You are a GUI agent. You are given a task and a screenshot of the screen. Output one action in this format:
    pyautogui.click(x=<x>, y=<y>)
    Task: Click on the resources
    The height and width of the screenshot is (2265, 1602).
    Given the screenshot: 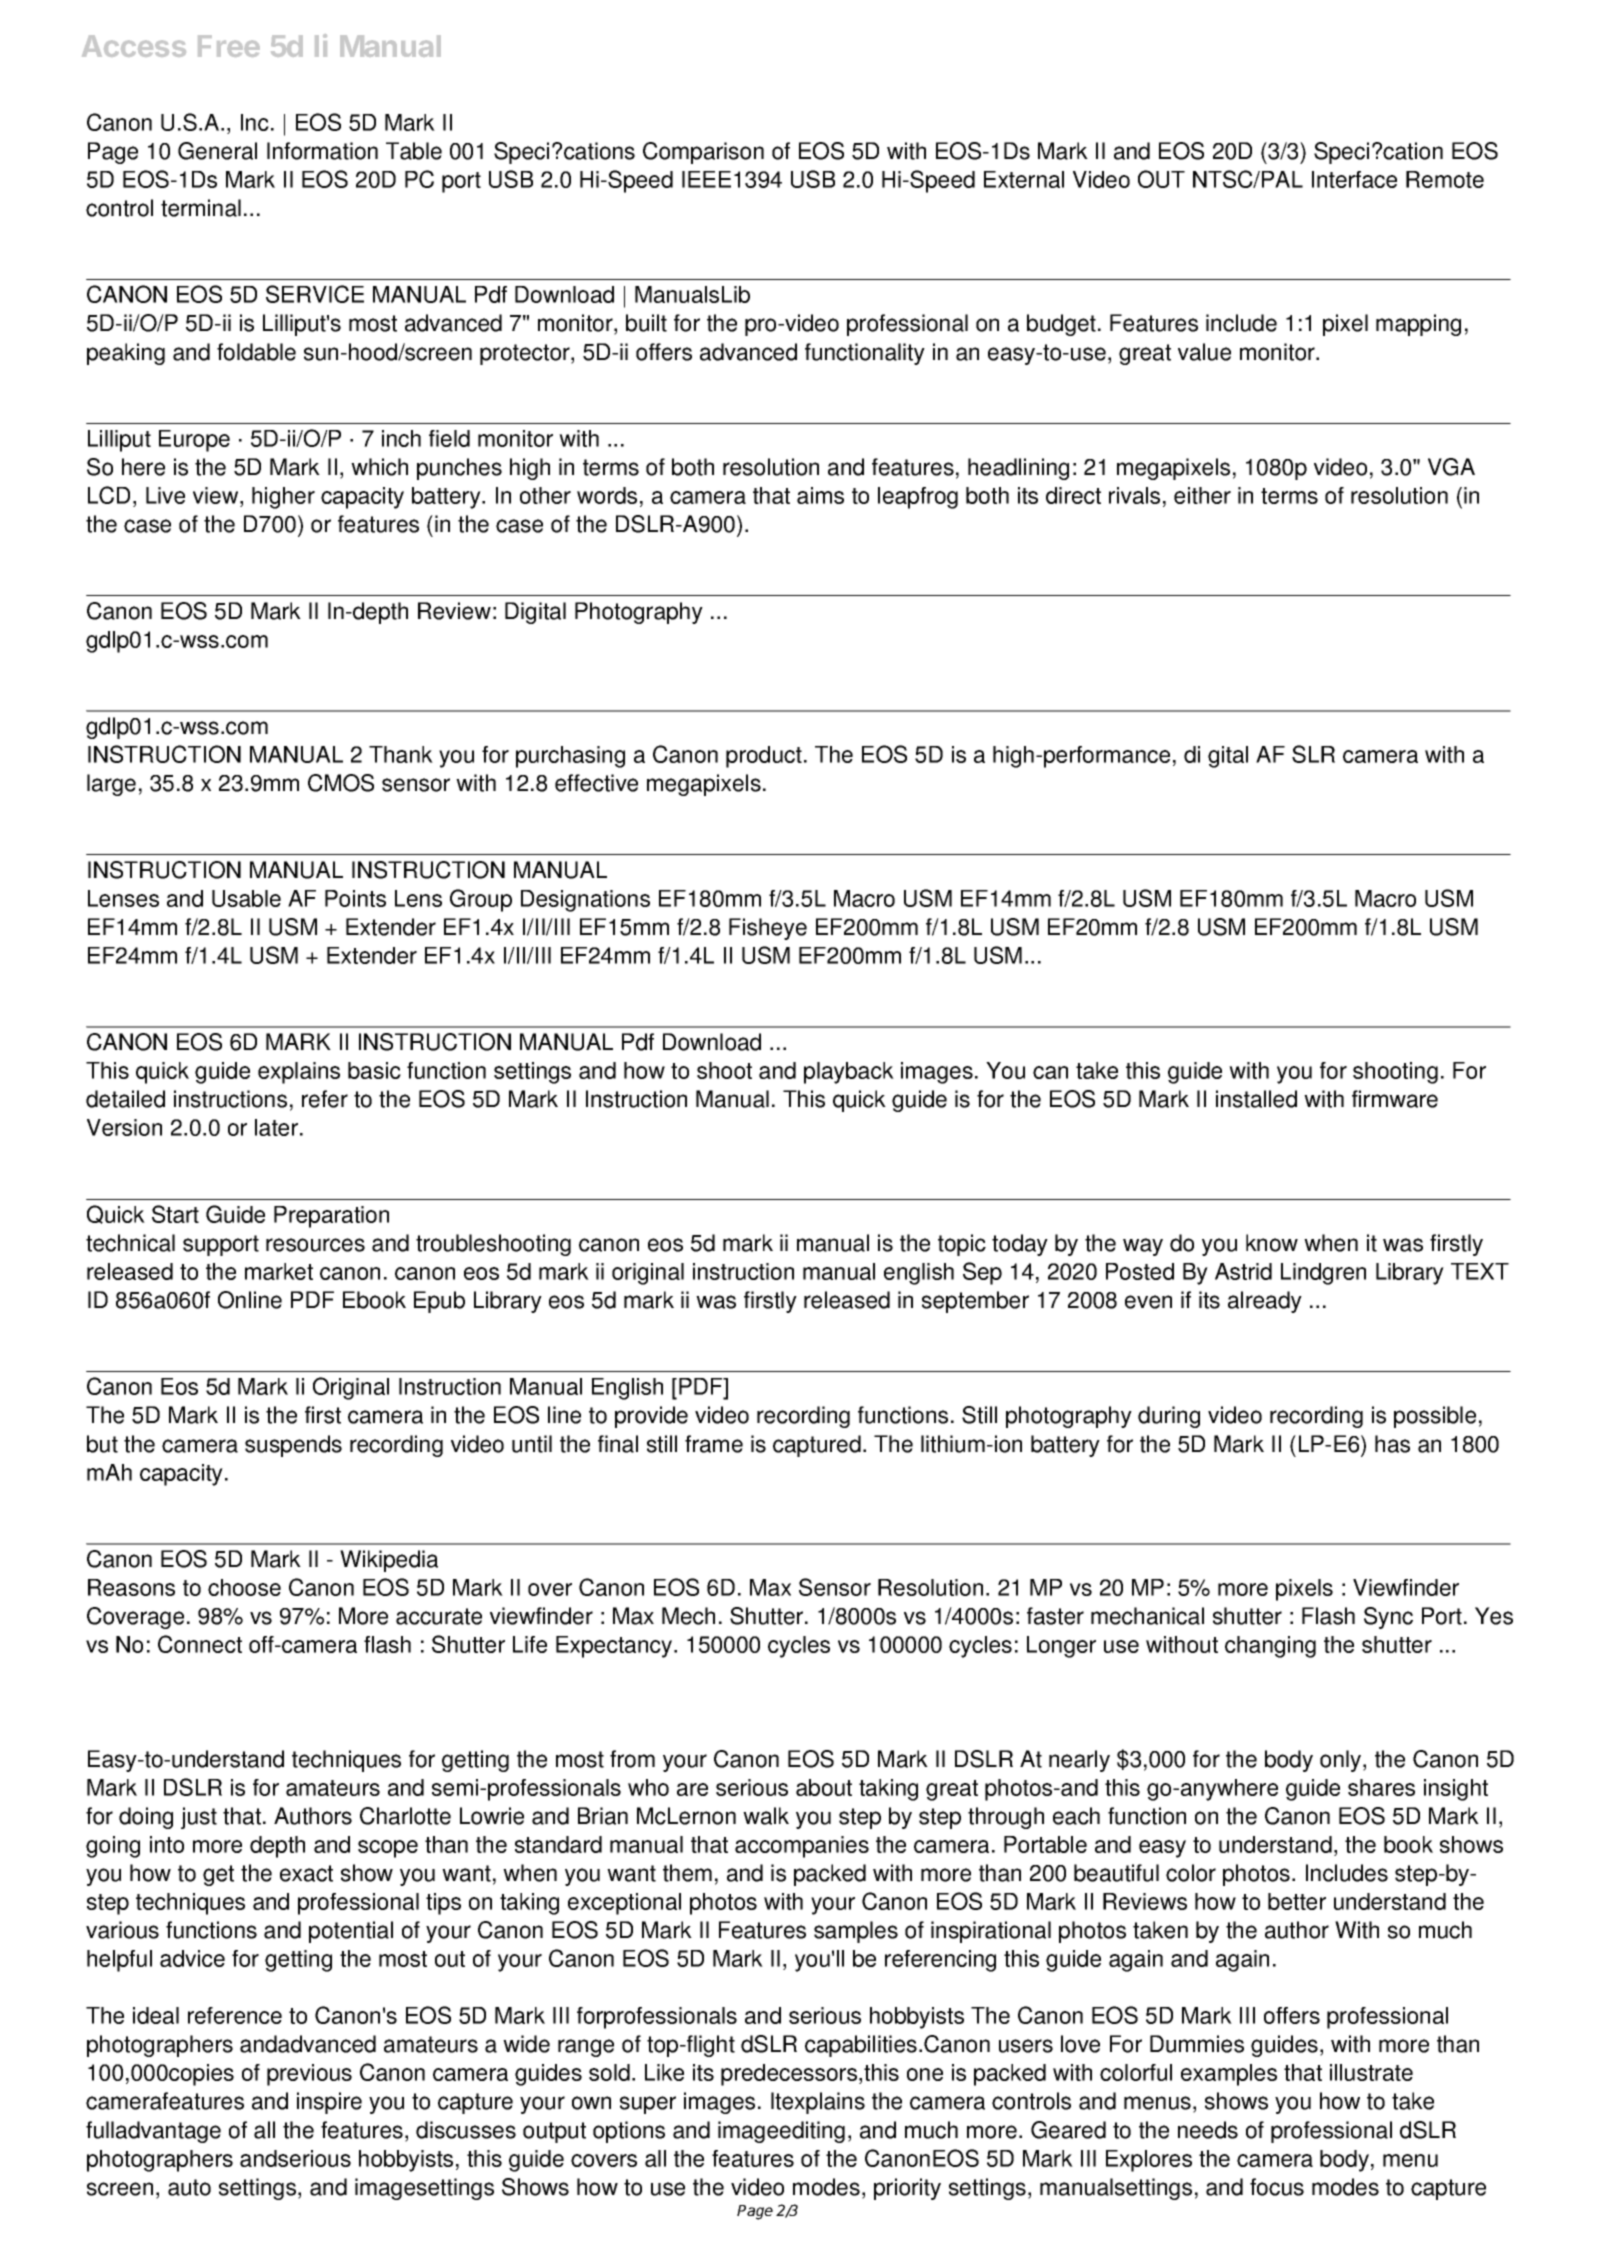 What is the action you would take?
    pyautogui.click(x=315, y=1245)
